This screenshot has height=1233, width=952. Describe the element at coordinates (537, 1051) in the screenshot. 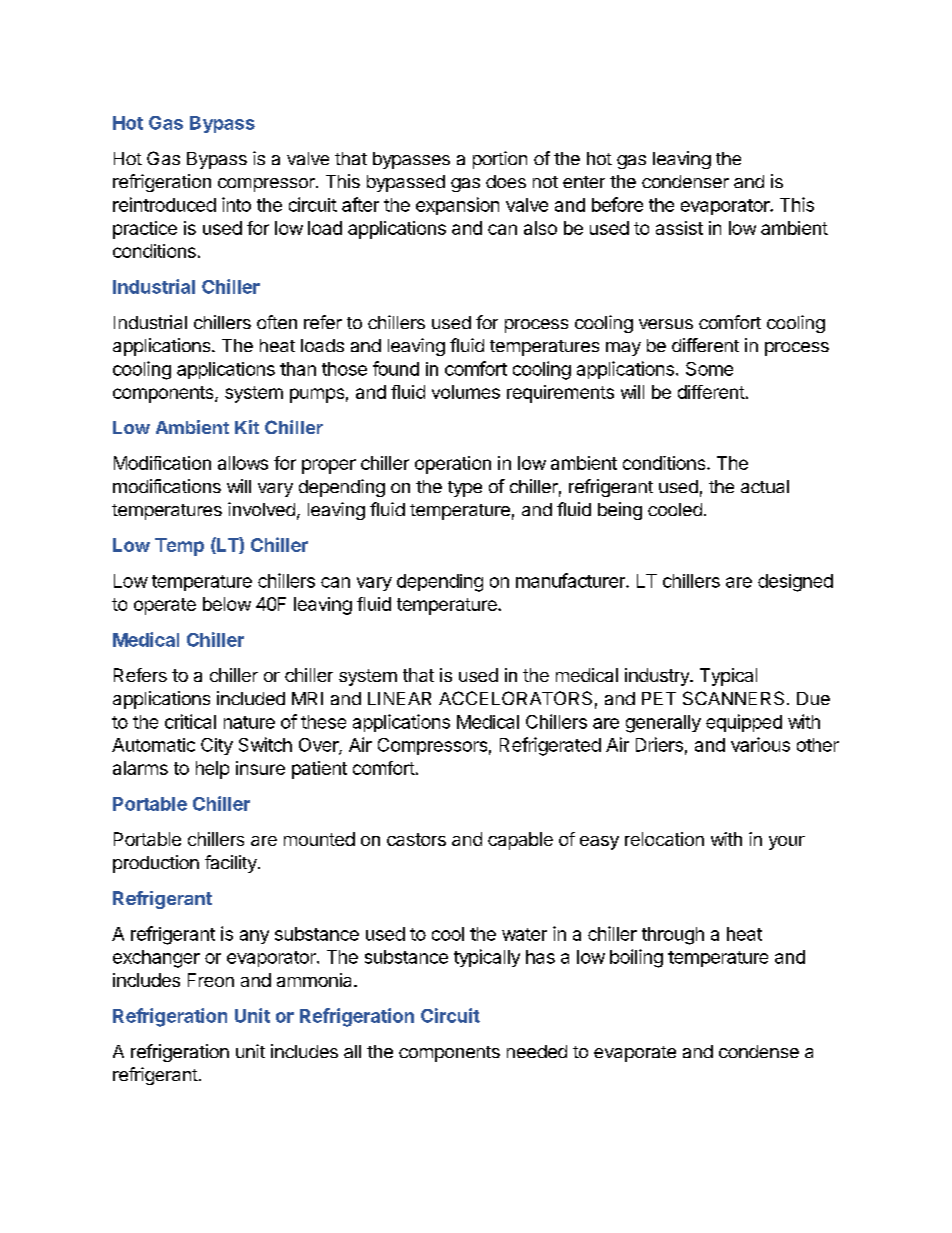

I see `needed` at that location.
